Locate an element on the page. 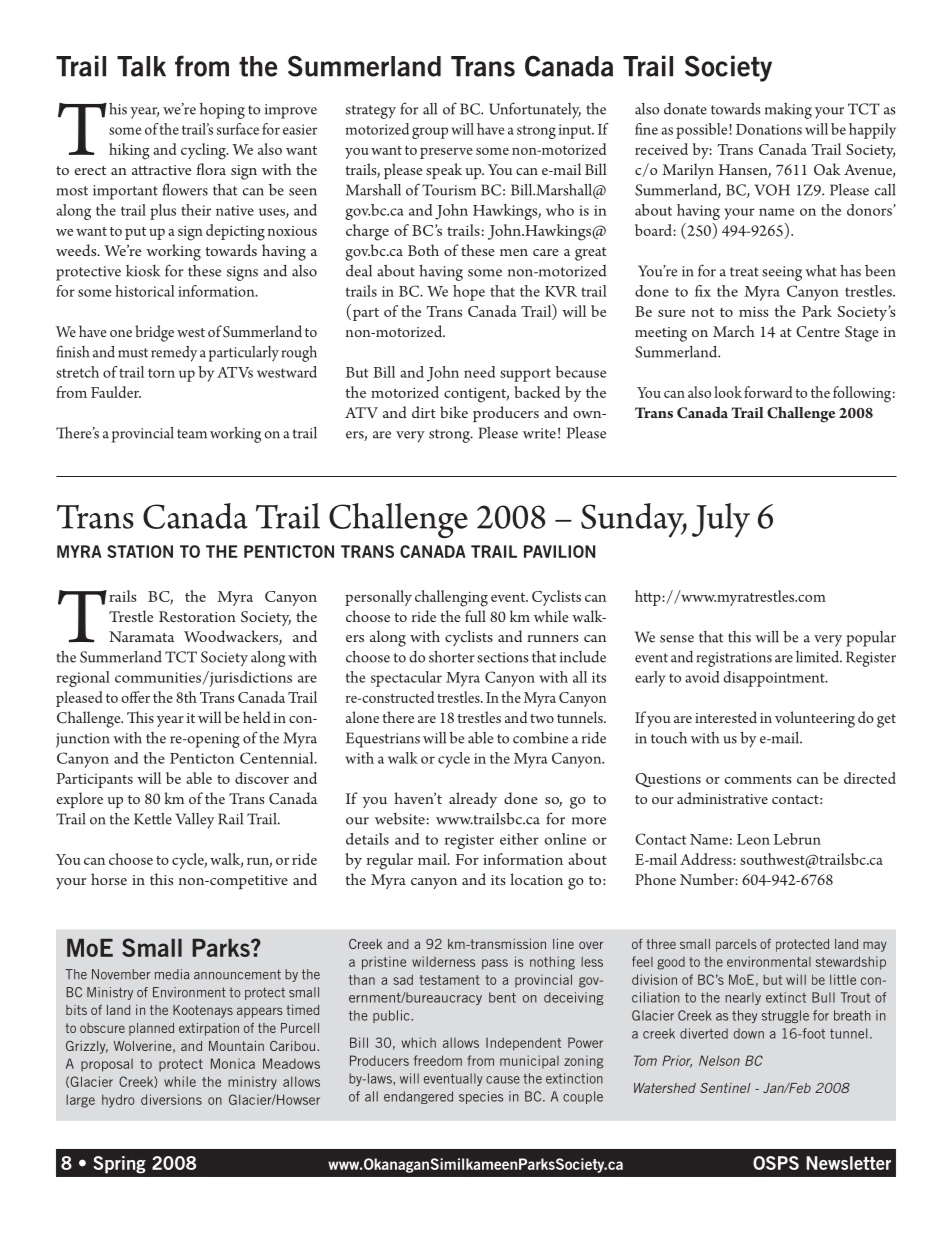 The height and width of the page is (1233, 952). Unfortunately is located at coordinates (535, 110).
